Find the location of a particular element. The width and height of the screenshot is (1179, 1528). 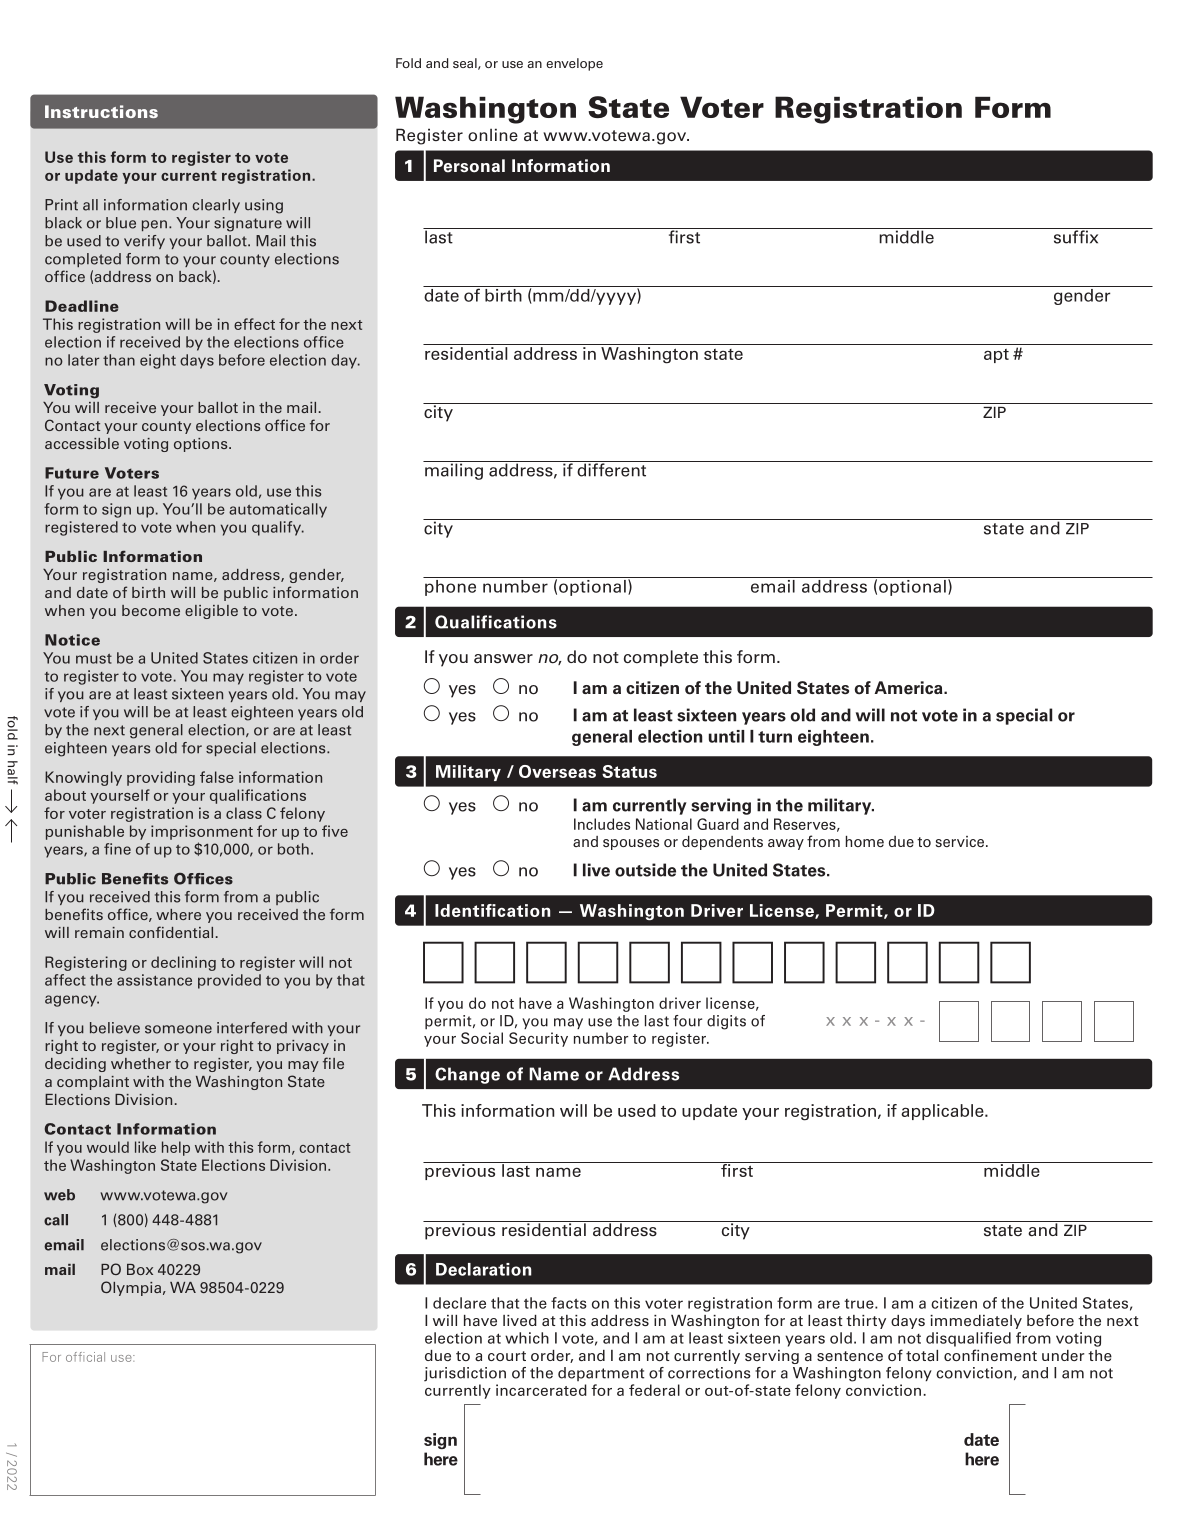

become is located at coordinates (151, 610).
